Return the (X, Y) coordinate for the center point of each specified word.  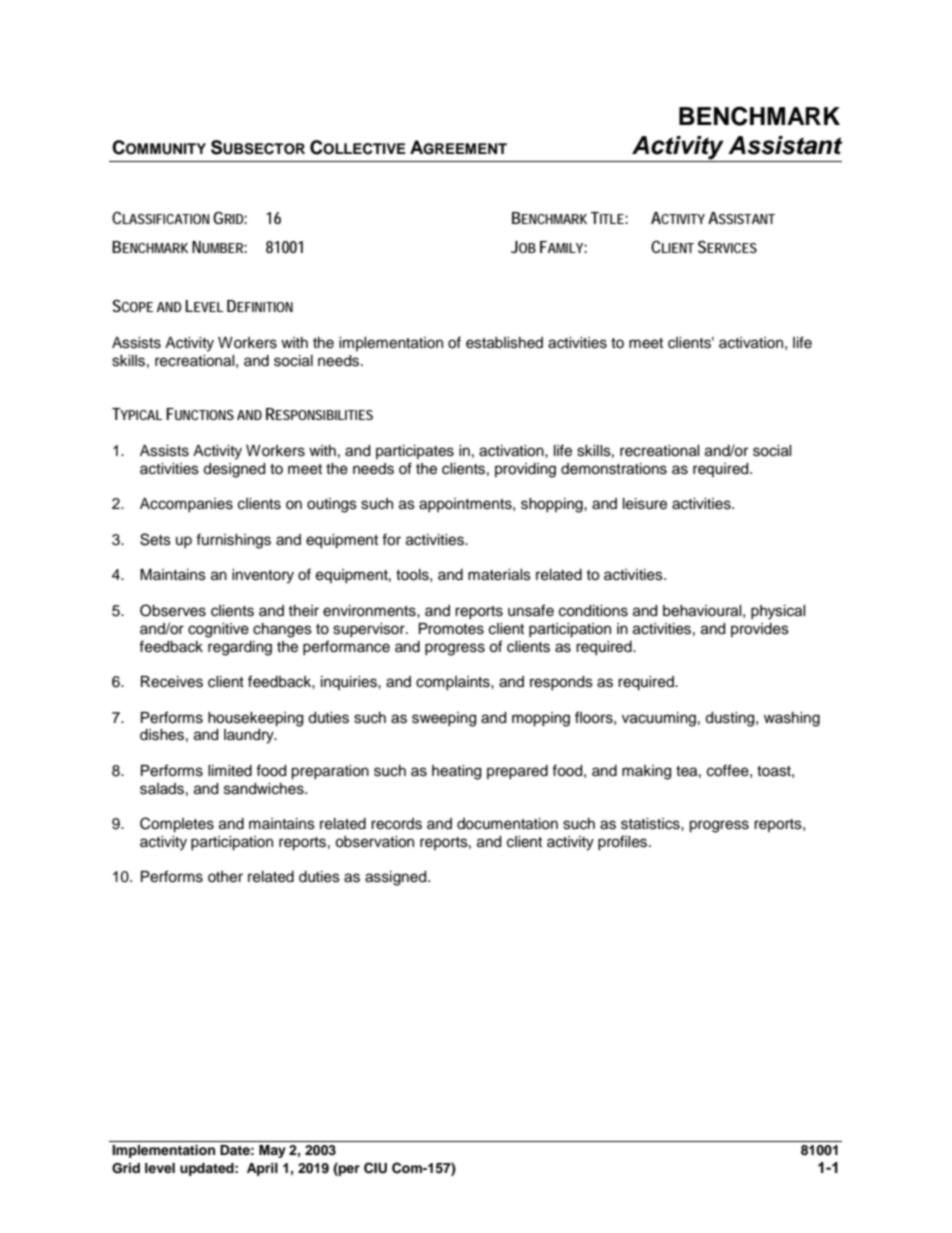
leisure (645, 504)
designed (234, 470)
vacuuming (659, 719)
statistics (651, 824)
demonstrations (614, 469)
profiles (624, 842)
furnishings (233, 541)
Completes (177, 825)
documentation (507, 824)
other (225, 877)
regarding (240, 648)
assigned (397, 878)
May (272, 1151)
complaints (454, 683)
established (504, 343)
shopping (553, 505)
